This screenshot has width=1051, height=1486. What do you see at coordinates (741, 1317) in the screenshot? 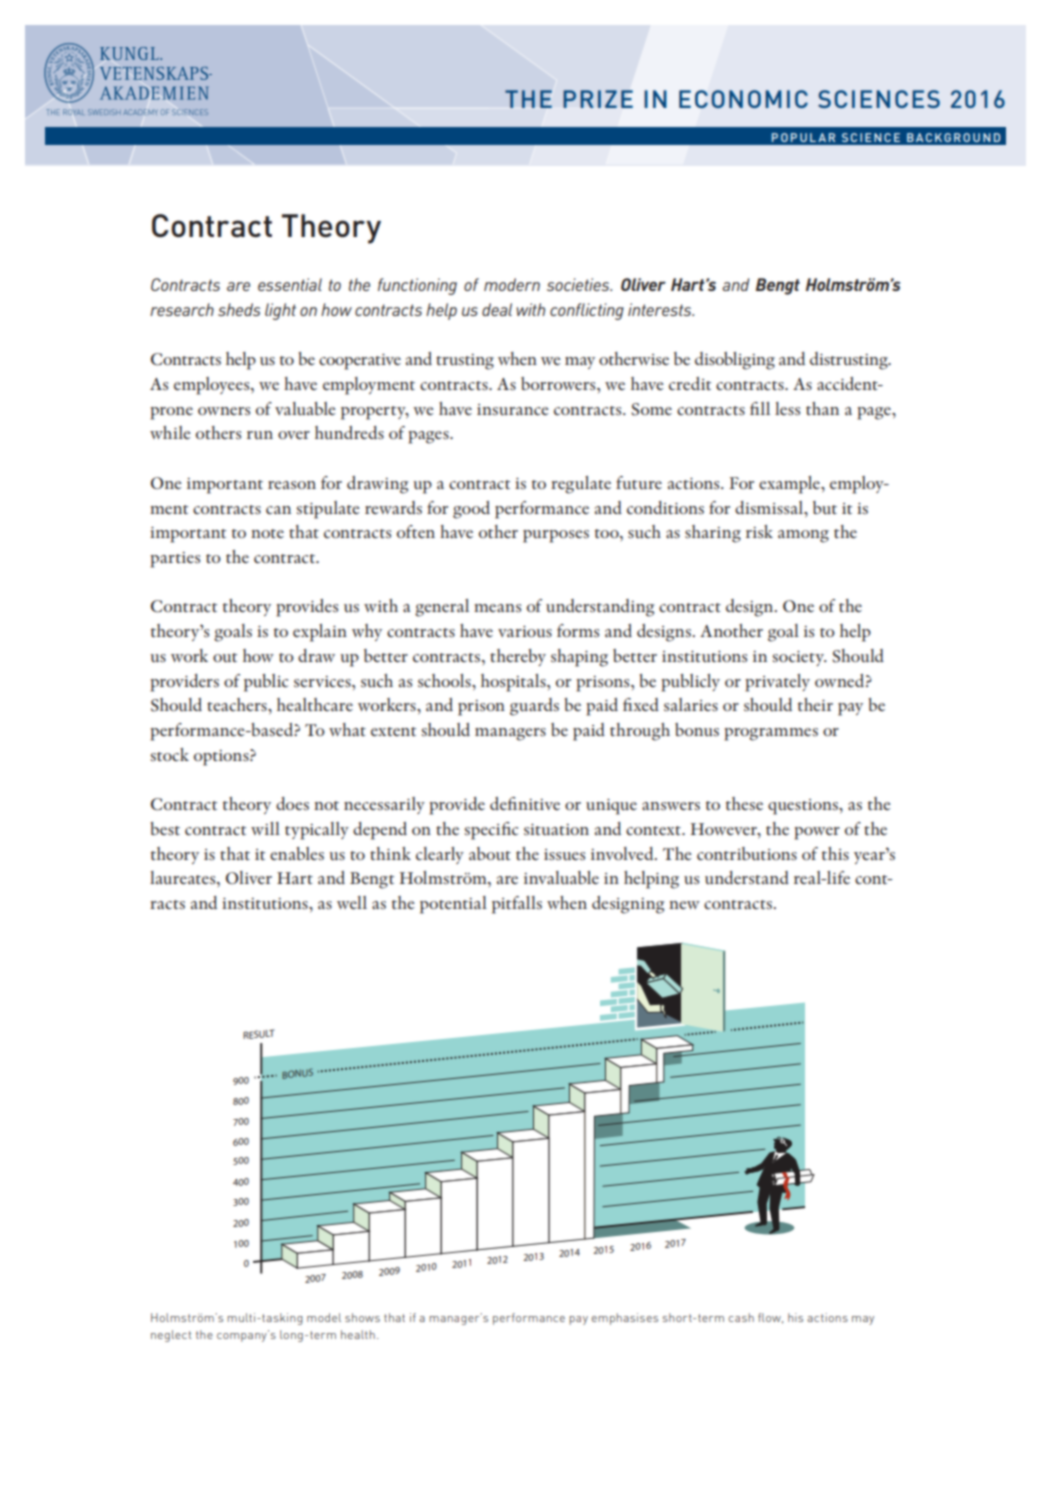
I see `cash` at bounding box center [741, 1317].
